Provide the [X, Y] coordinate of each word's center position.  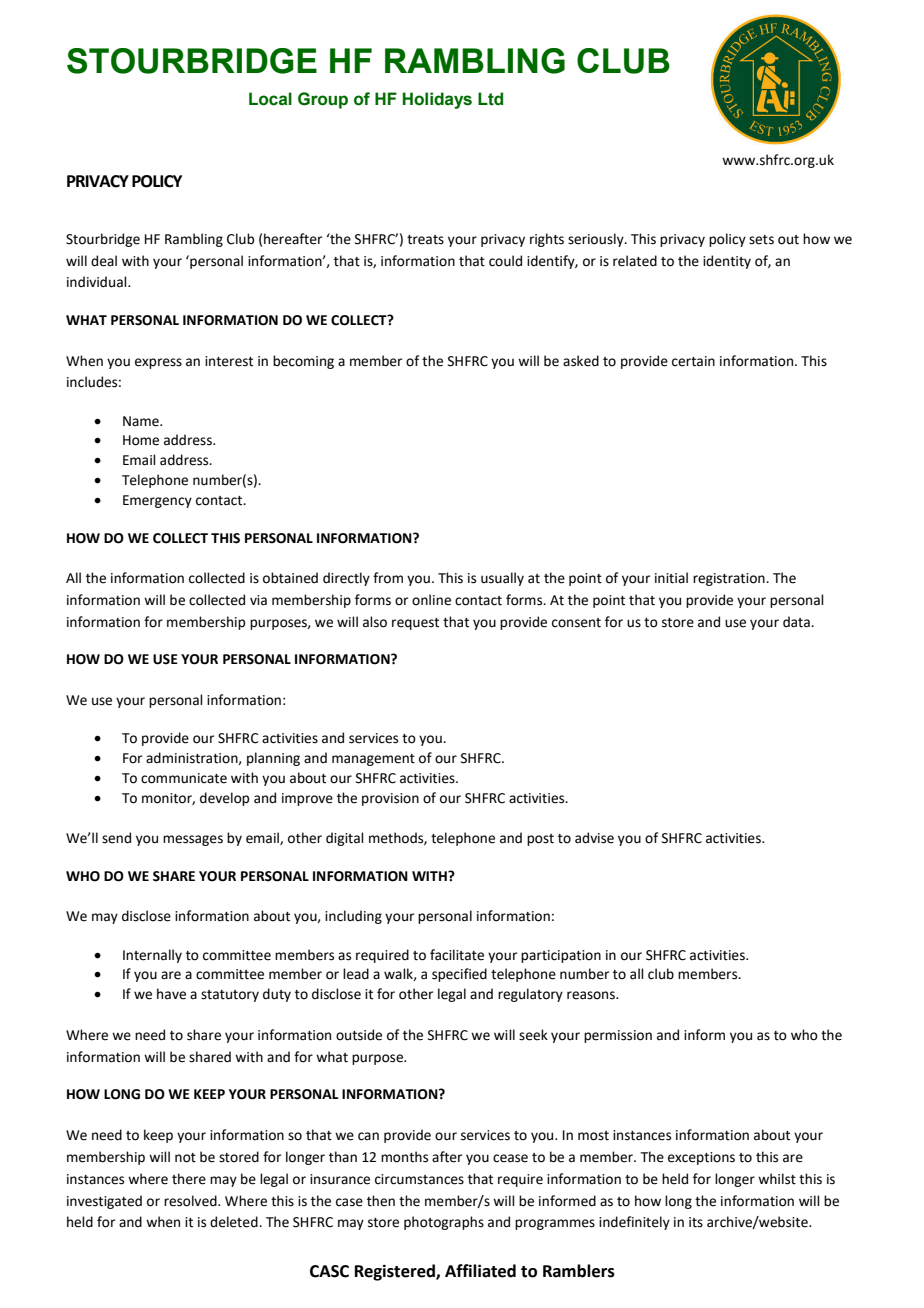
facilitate [457, 955]
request [415, 624]
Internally [152, 956]
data [797, 622]
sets [761, 240]
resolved [191, 1201]
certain [693, 361]
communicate [184, 778]
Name [142, 421]
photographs [444, 1223]
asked [581, 361]
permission [618, 1036]
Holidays [437, 100]
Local [270, 99]
